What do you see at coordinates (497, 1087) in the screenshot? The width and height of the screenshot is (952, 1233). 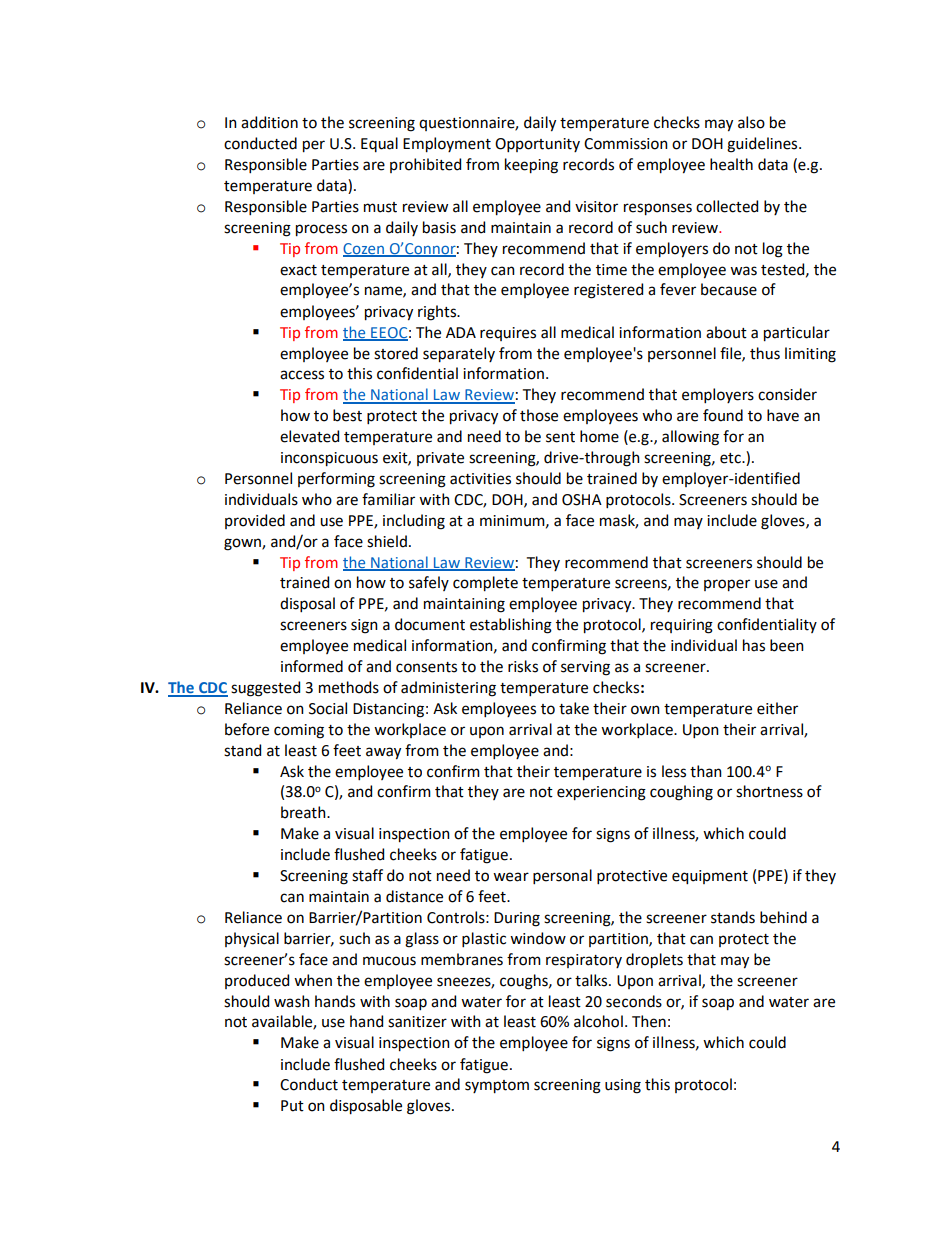 I see `symptom` at bounding box center [497, 1087].
